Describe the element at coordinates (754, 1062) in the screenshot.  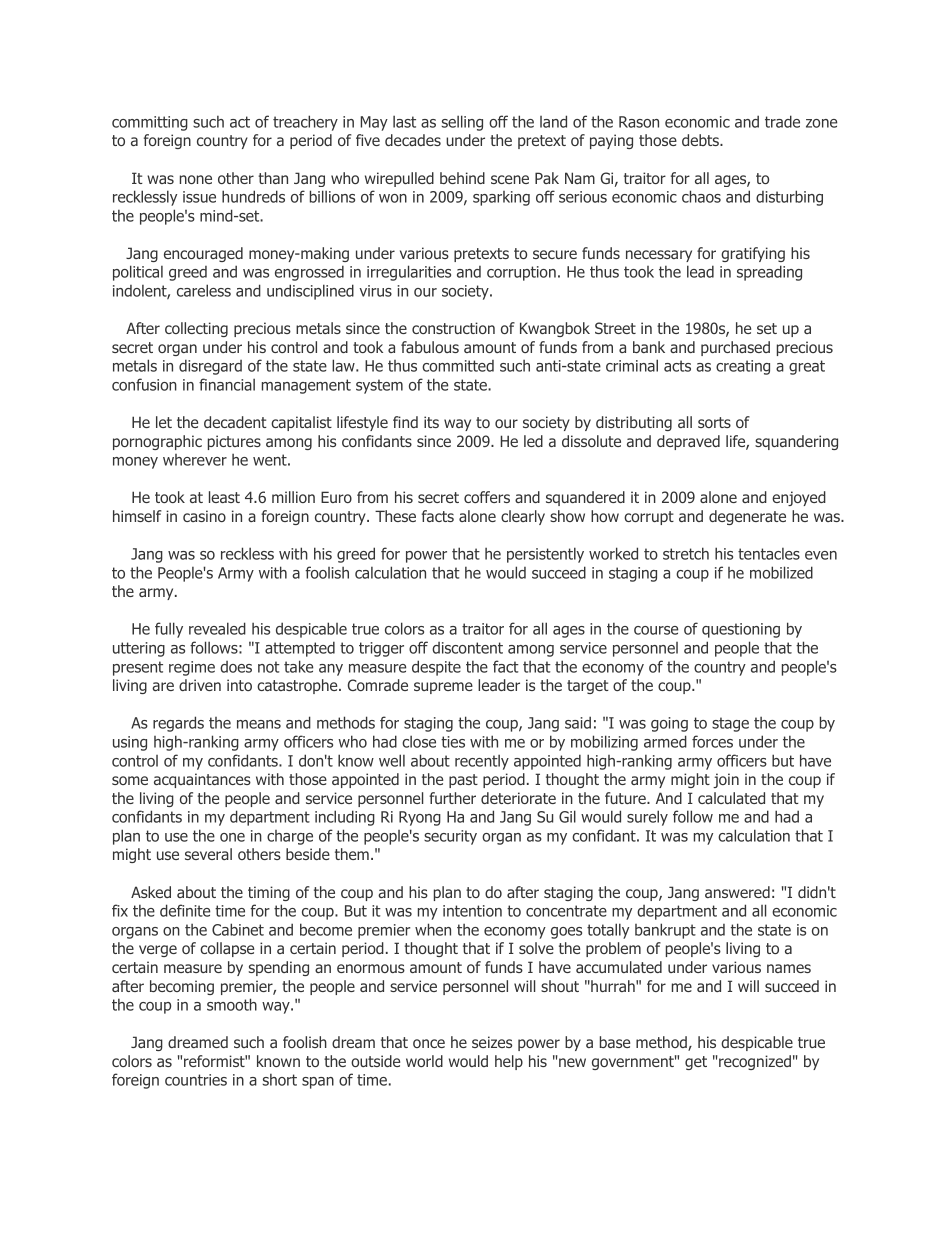
I see `recognized` at that location.
